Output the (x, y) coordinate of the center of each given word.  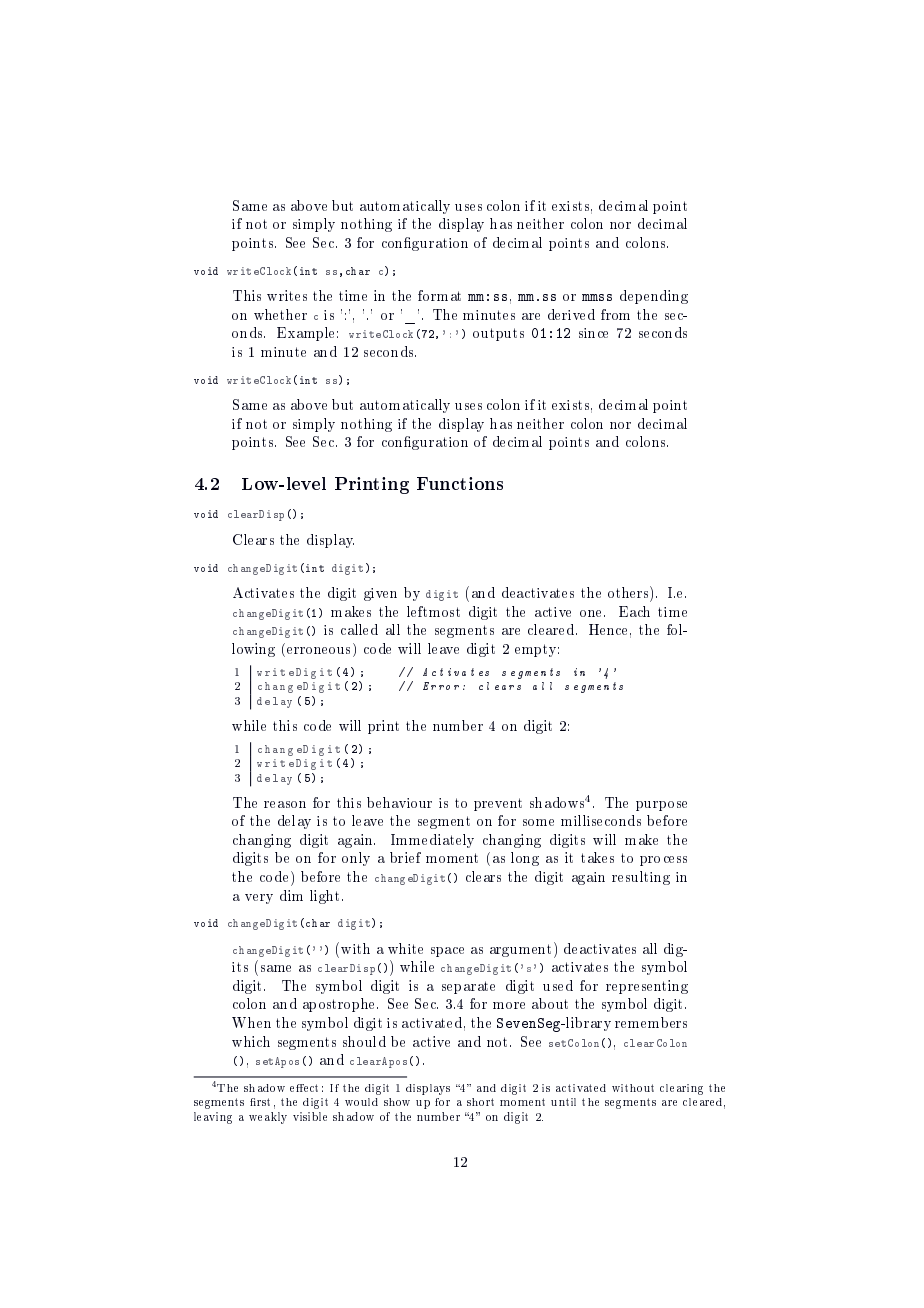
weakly (268, 1118)
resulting (641, 878)
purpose (661, 806)
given (380, 594)
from (615, 314)
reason (285, 804)
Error (441, 686)
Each (634, 611)
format (439, 295)
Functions (460, 483)
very (259, 899)
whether (280, 314)
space (447, 952)
